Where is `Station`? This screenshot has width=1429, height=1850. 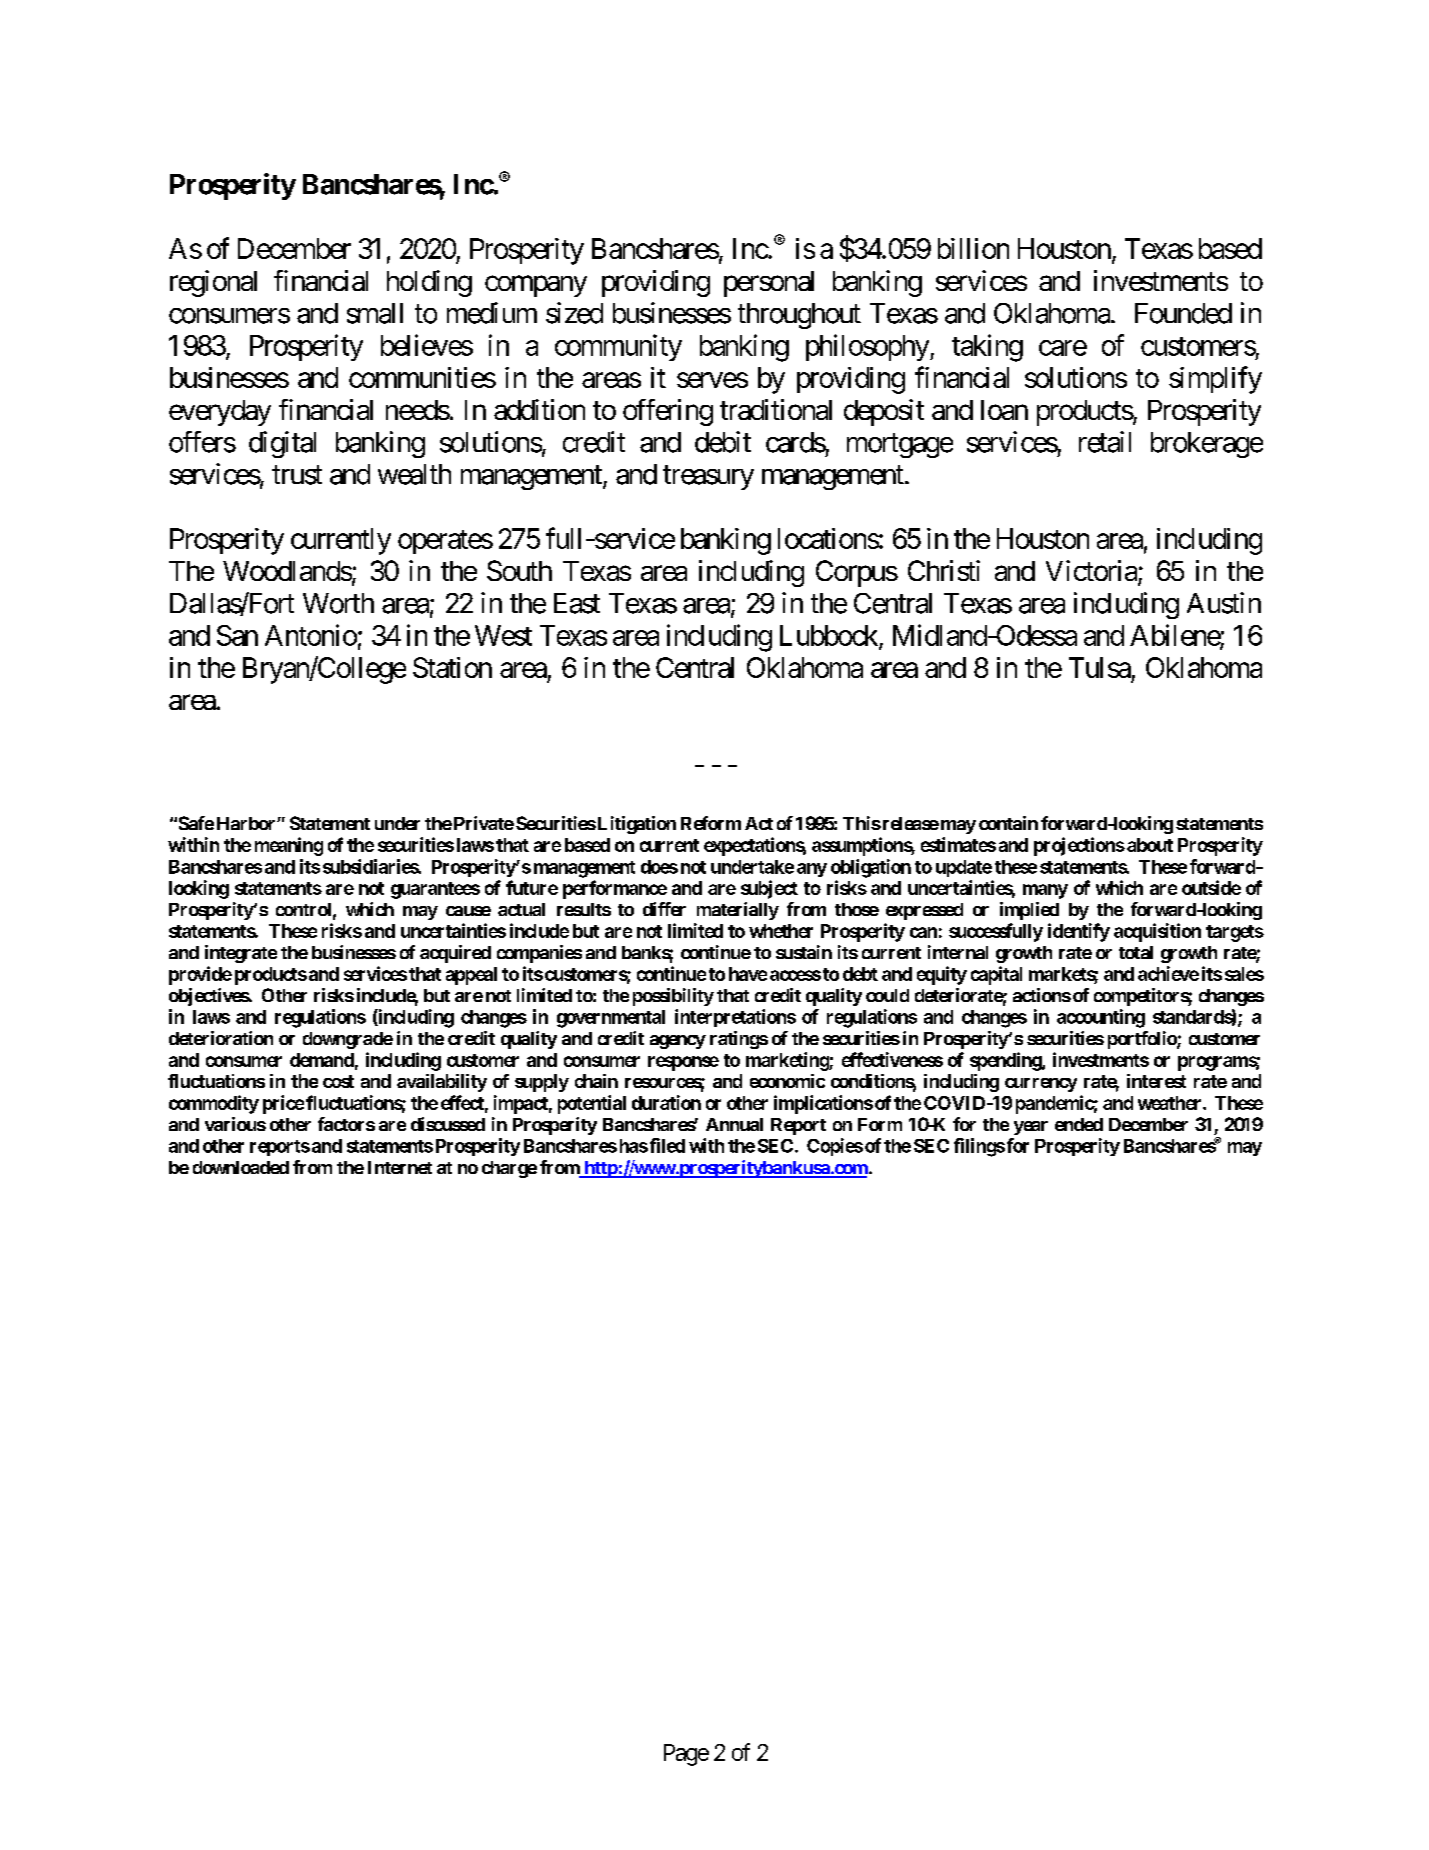
Station is located at coordinates (452, 667).
